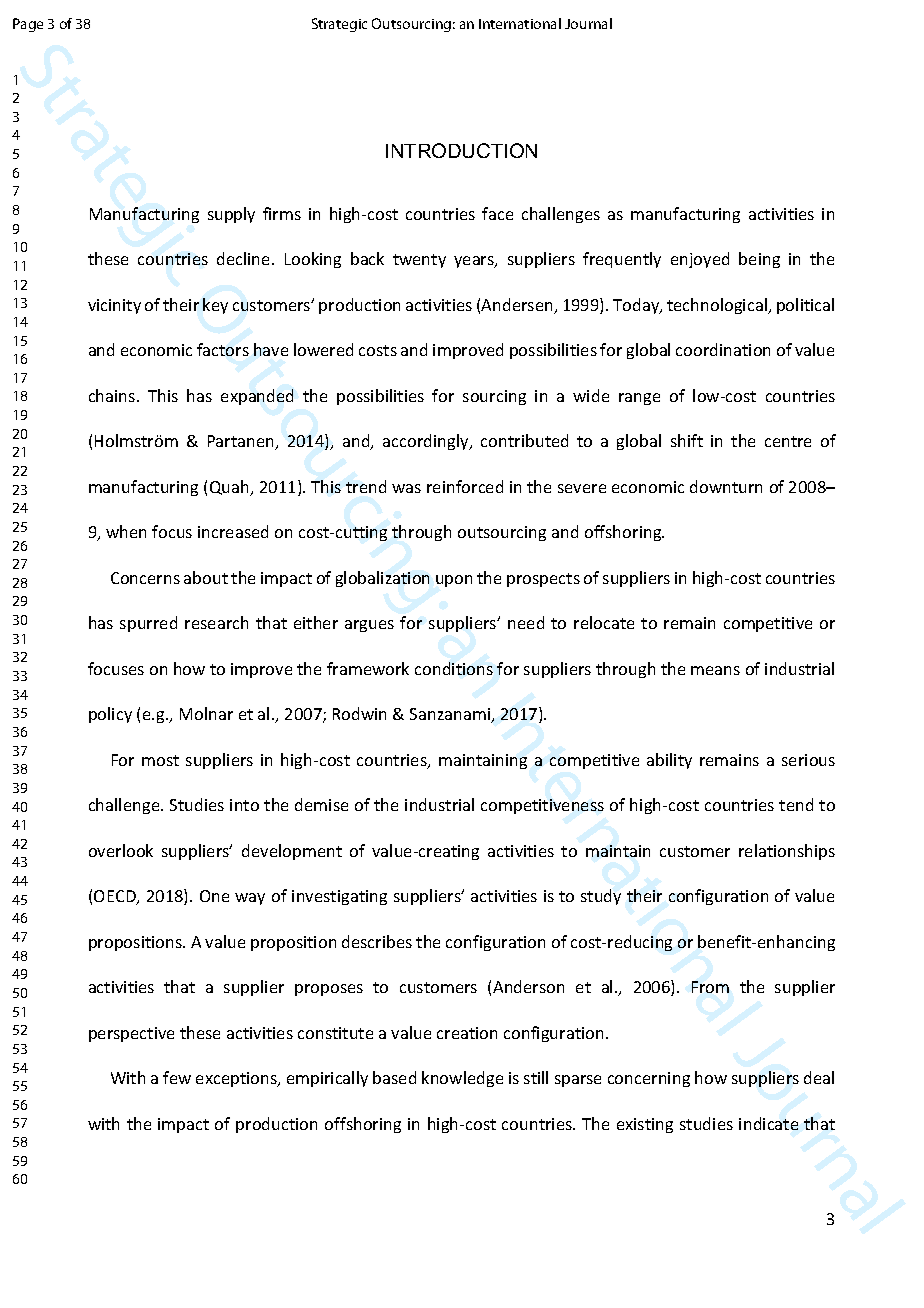  What do you see at coordinates (687, 440) in the page?
I see `shift` at bounding box center [687, 440].
